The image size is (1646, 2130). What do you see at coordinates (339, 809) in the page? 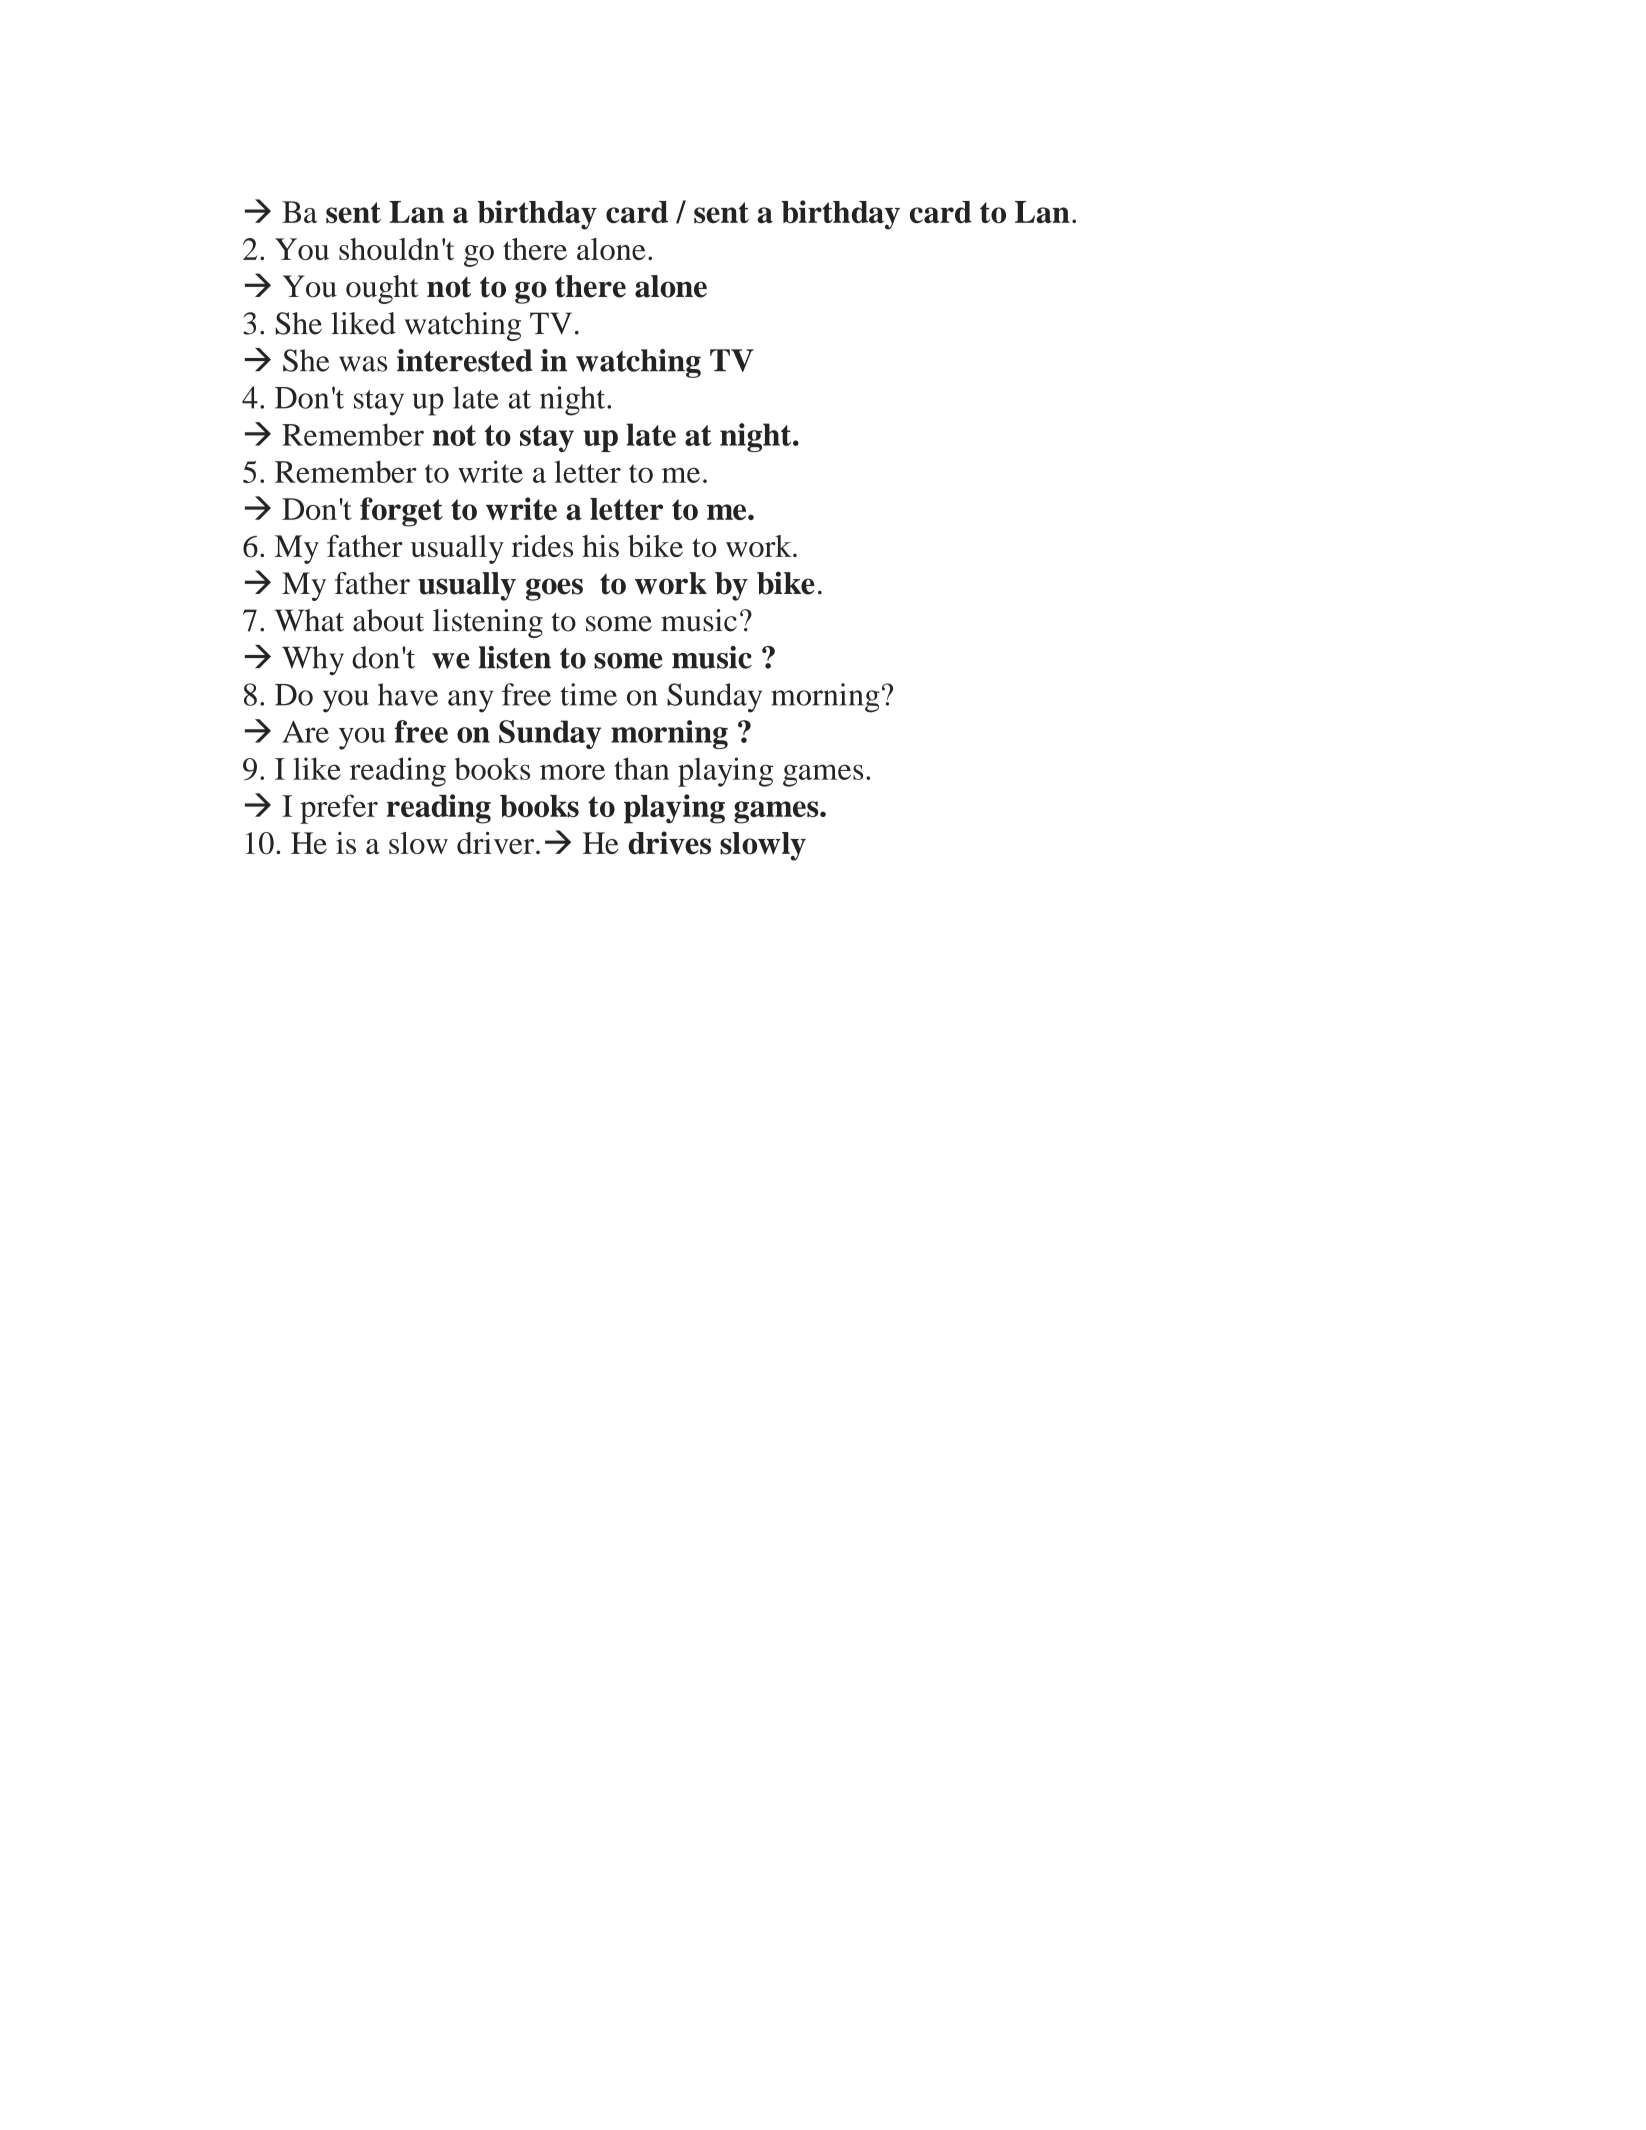
I see `prefer` at bounding box center [339, 809].
